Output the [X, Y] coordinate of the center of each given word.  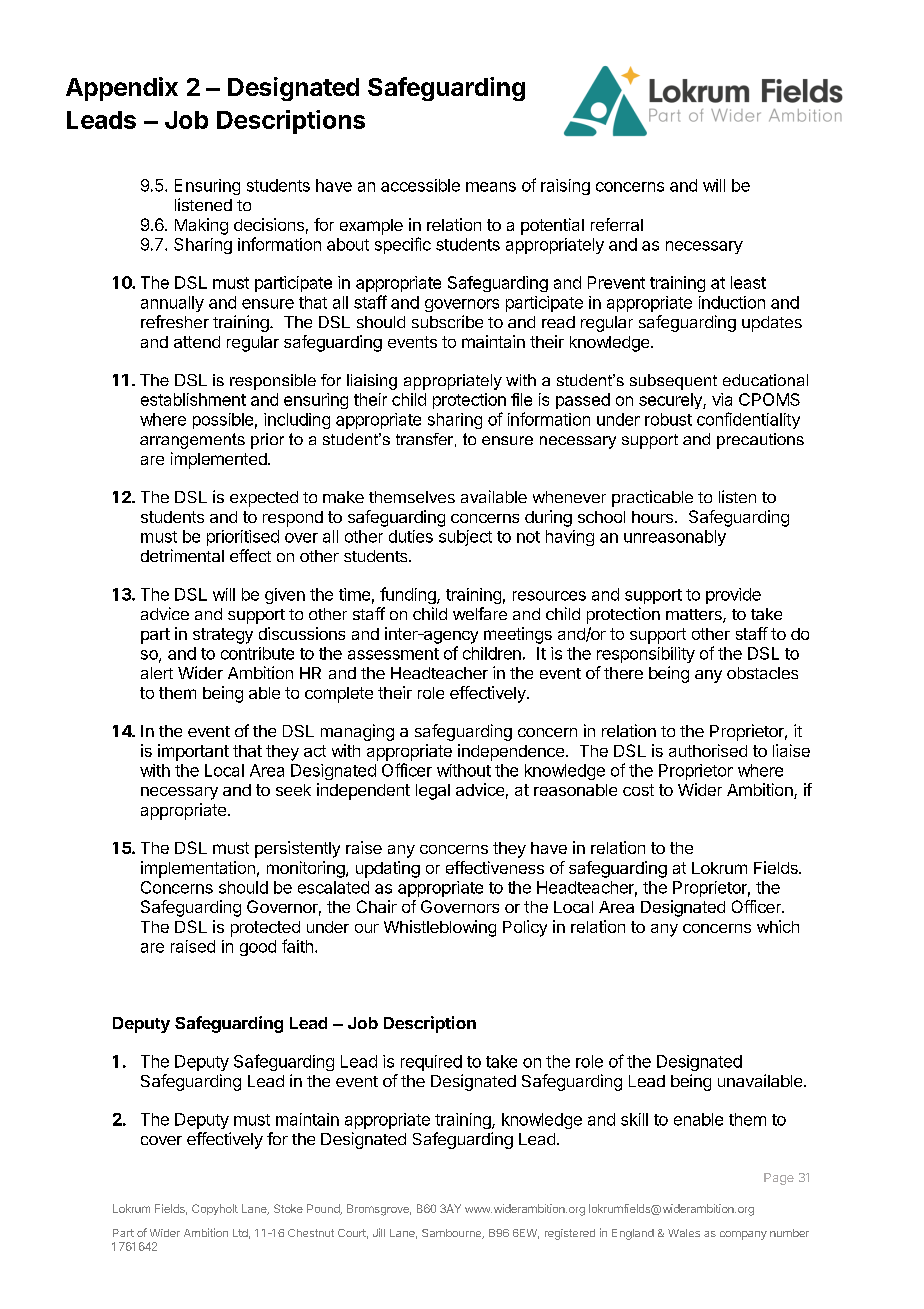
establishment [193, 399]
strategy [223, 636]
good [258, 948]
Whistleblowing [440, 928]
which [778, 926]
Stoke [288, 1208]
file [521, 399]
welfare [480, 613]
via [722, 399]
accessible [420, 185]
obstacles [762, 673]
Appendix [122, 89]
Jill [379, 1232]
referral [617, 224]
